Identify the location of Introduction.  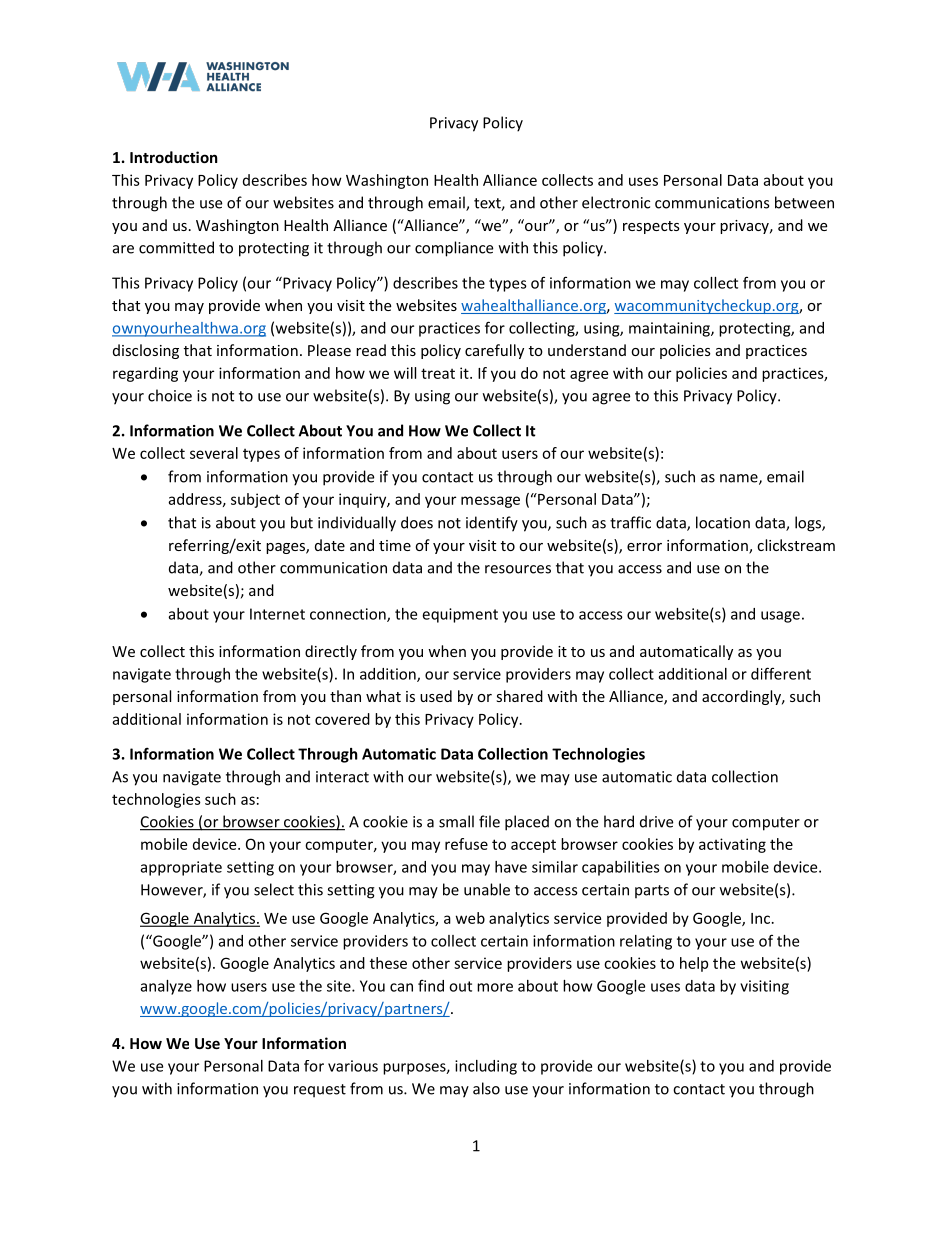
(174, 157).
